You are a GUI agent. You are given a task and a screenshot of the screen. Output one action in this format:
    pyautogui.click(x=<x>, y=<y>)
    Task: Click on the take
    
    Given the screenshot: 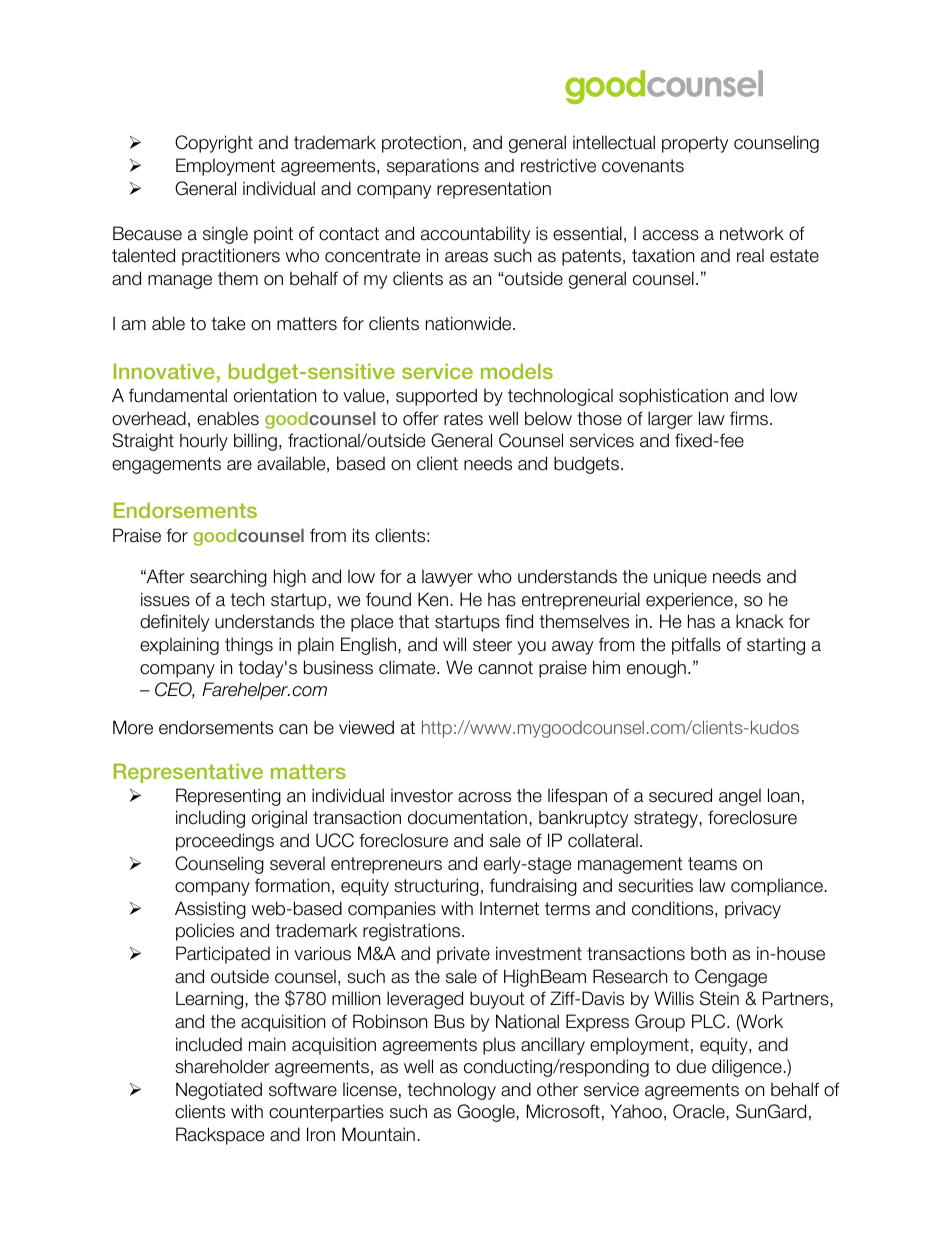 What is the action you would take?
    pyautogui.click(x=228, y=323)
